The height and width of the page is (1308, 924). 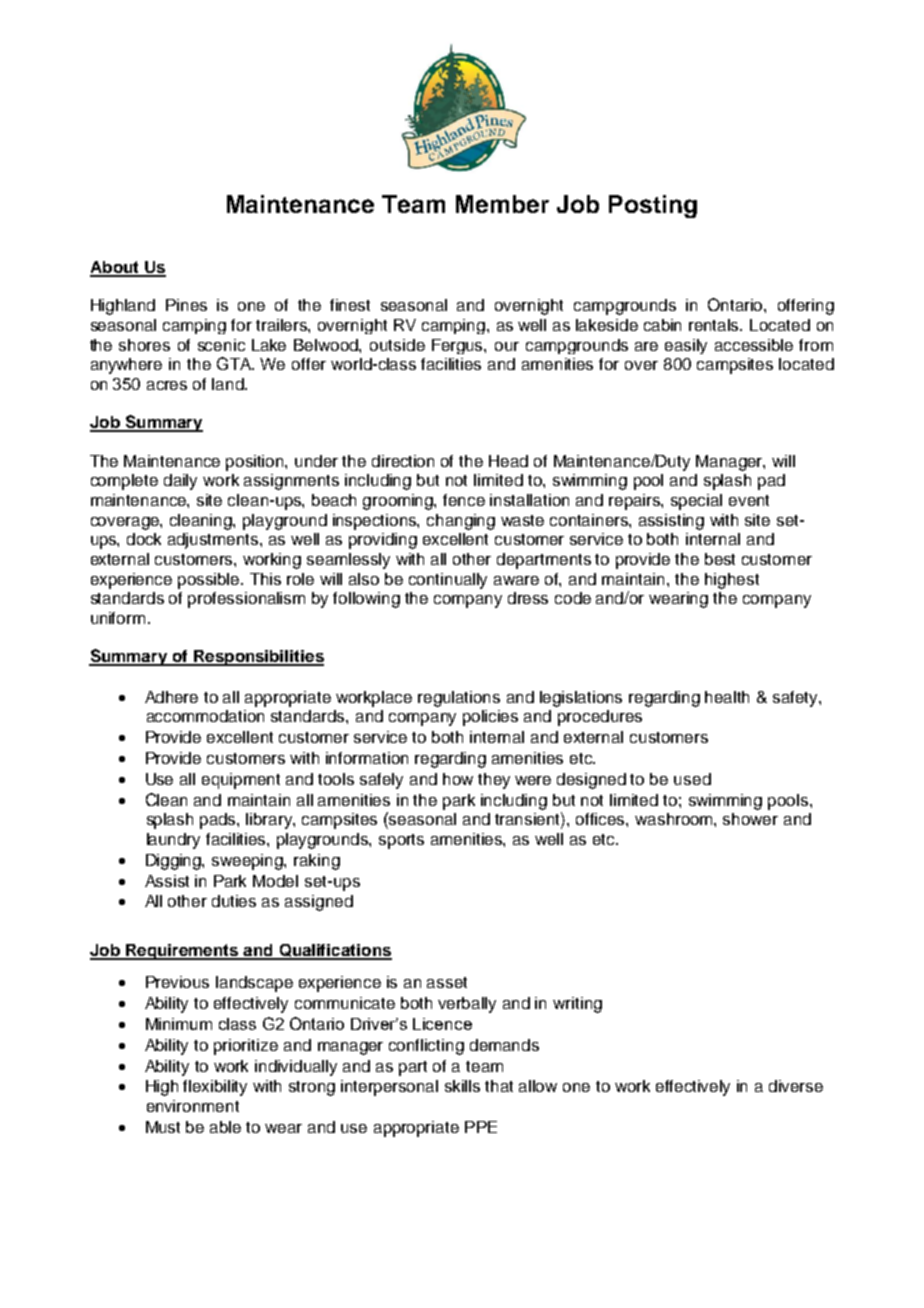 What do you see at coordinates (749, 500) in the page?
I see `event` at bounding box center [749, 500].
